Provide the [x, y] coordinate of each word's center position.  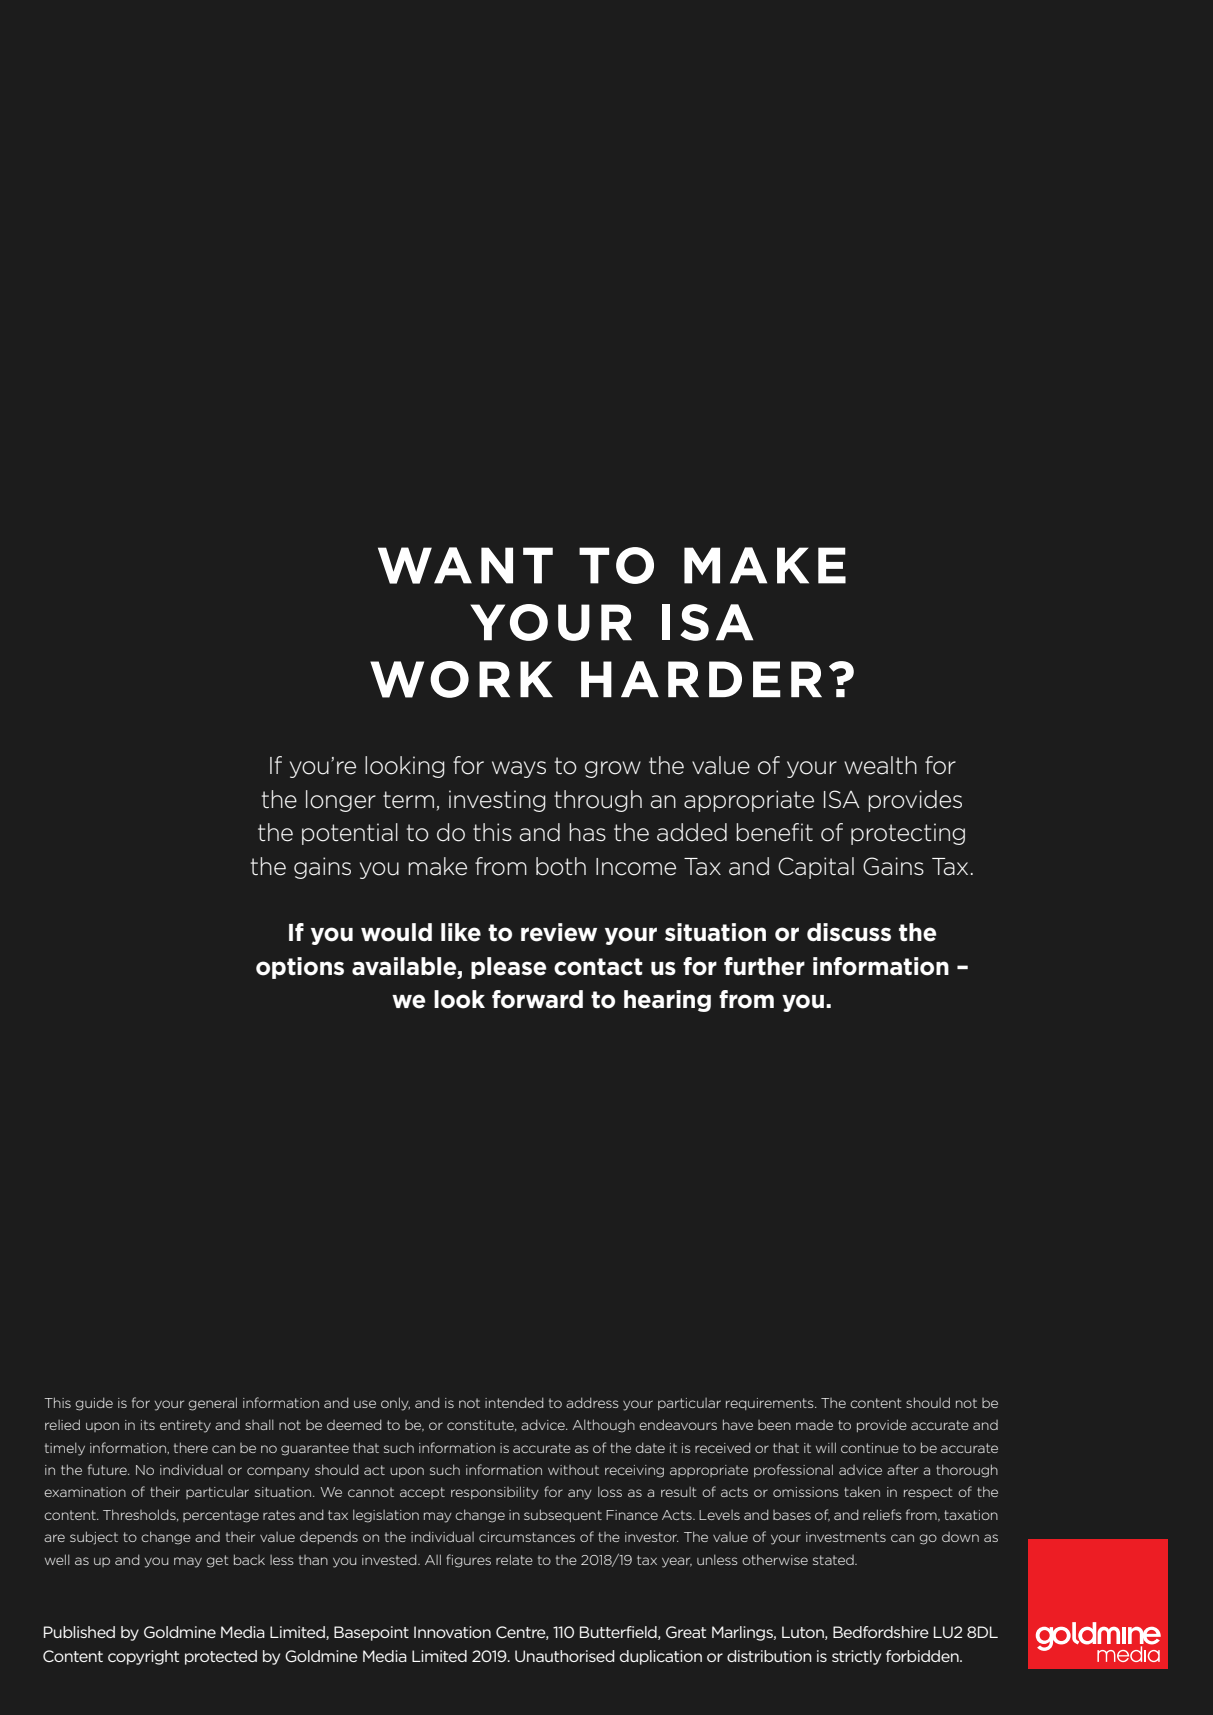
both [561, 866]
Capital [816, 868]
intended [514, 1402]
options [300, 968]
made [814, 1425]
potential [350, 834]
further [764, 966]
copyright [143, 1657]
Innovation [452, 1632]
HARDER [701, 679]
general [213, 1404]
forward [537, 999]
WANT [465, 565]
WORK [461, 679]
